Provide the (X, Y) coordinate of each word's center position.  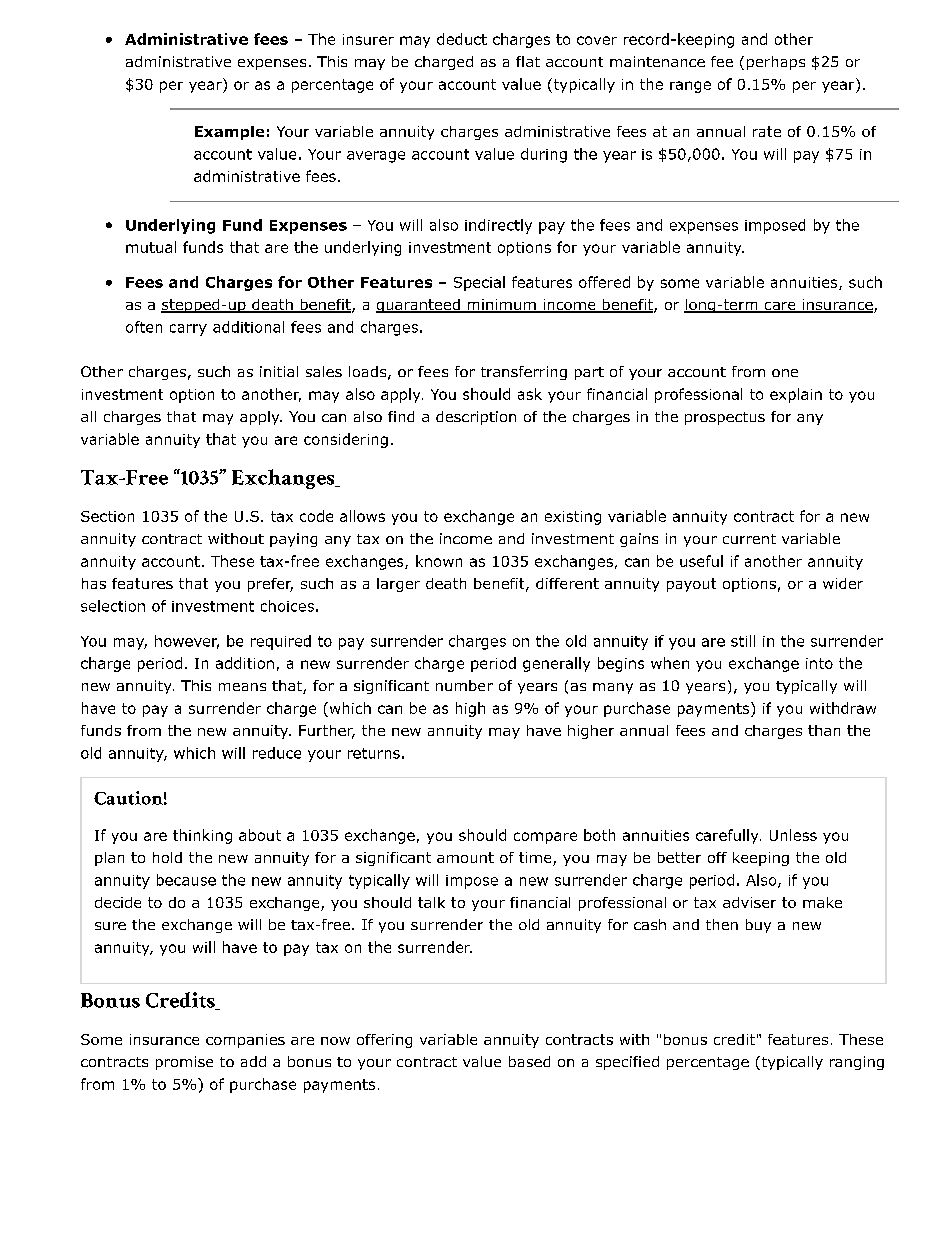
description (476, 418)
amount (465, 857)
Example (229, 133)
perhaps (776, 63)
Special (479, 283)
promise (184, 1063)
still (743, 641)
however (187, 642)
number (464, 685)
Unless (793, 835)
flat (528, 61)
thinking (202, 836)
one (785, 373)
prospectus (725, 418)
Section (107, 516)
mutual (151, 247)
